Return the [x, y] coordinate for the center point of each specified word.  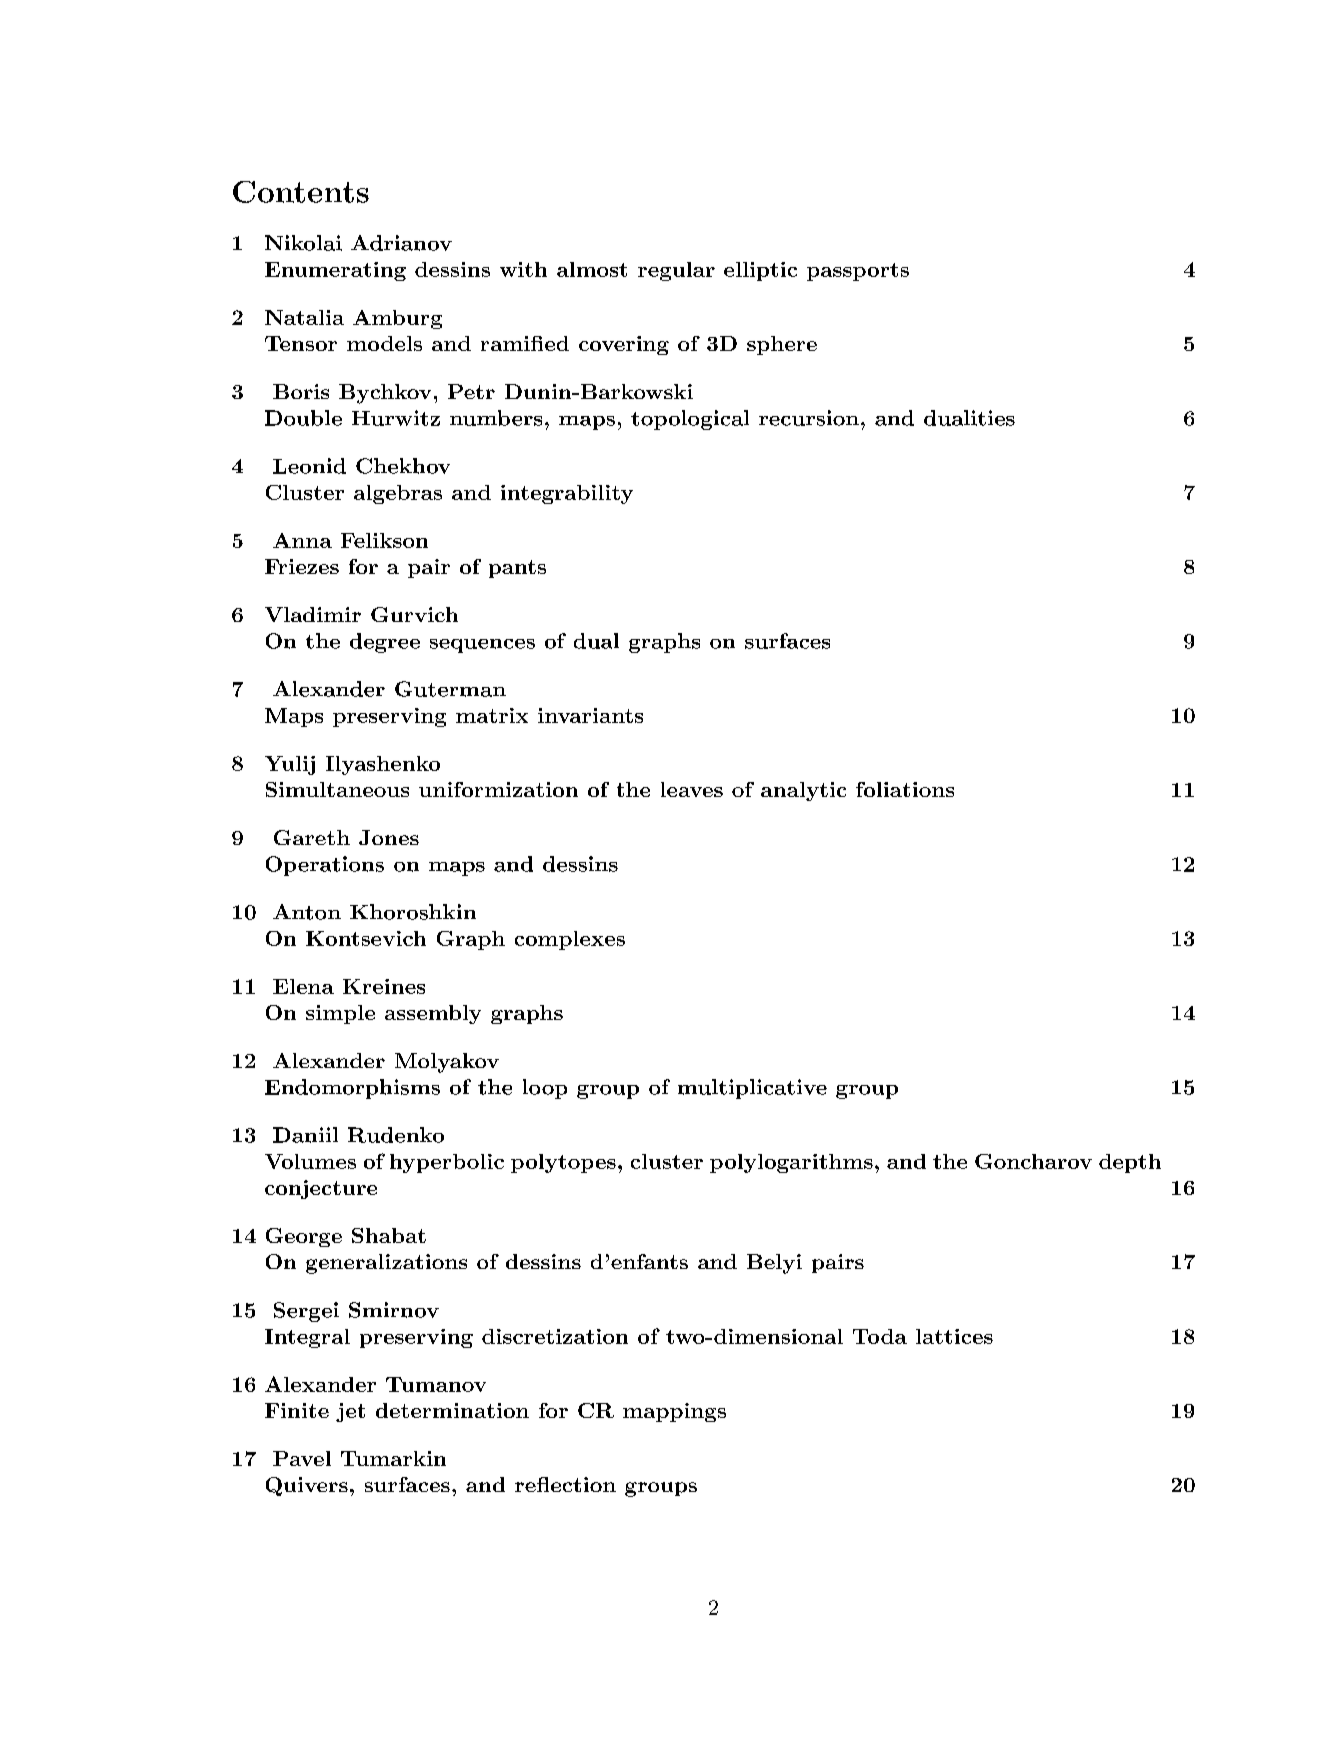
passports [858, 272]
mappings [674, 1412]
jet [350, 1412]
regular [676, 271]
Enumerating [335, 271]
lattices [954, 1336]
